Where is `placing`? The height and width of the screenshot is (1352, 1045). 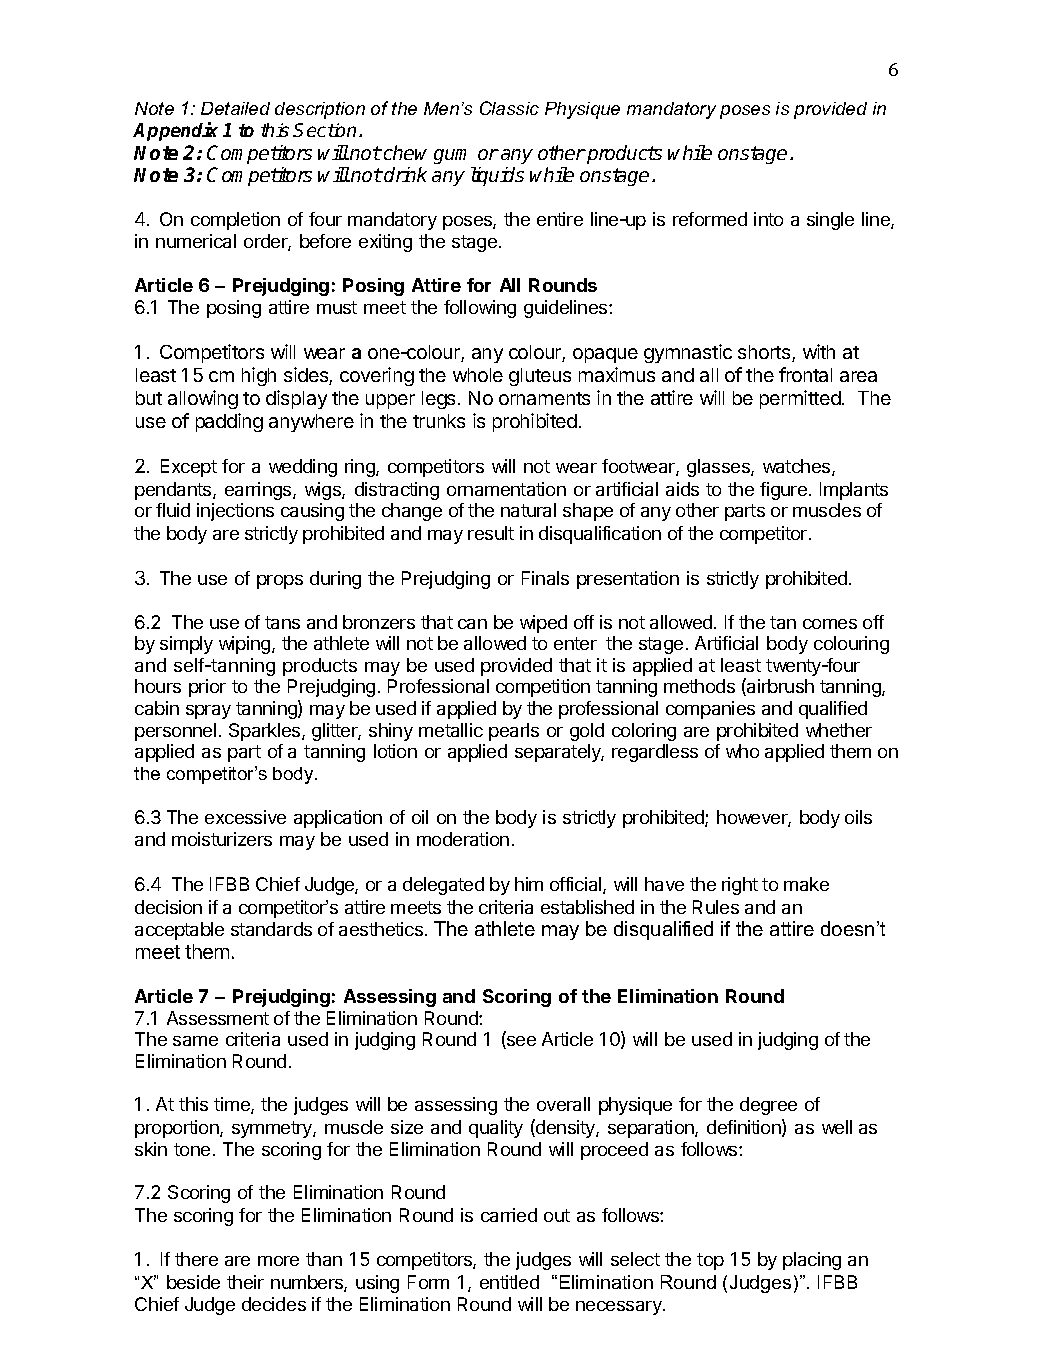
placing is located at coordinates (812, 1261).
